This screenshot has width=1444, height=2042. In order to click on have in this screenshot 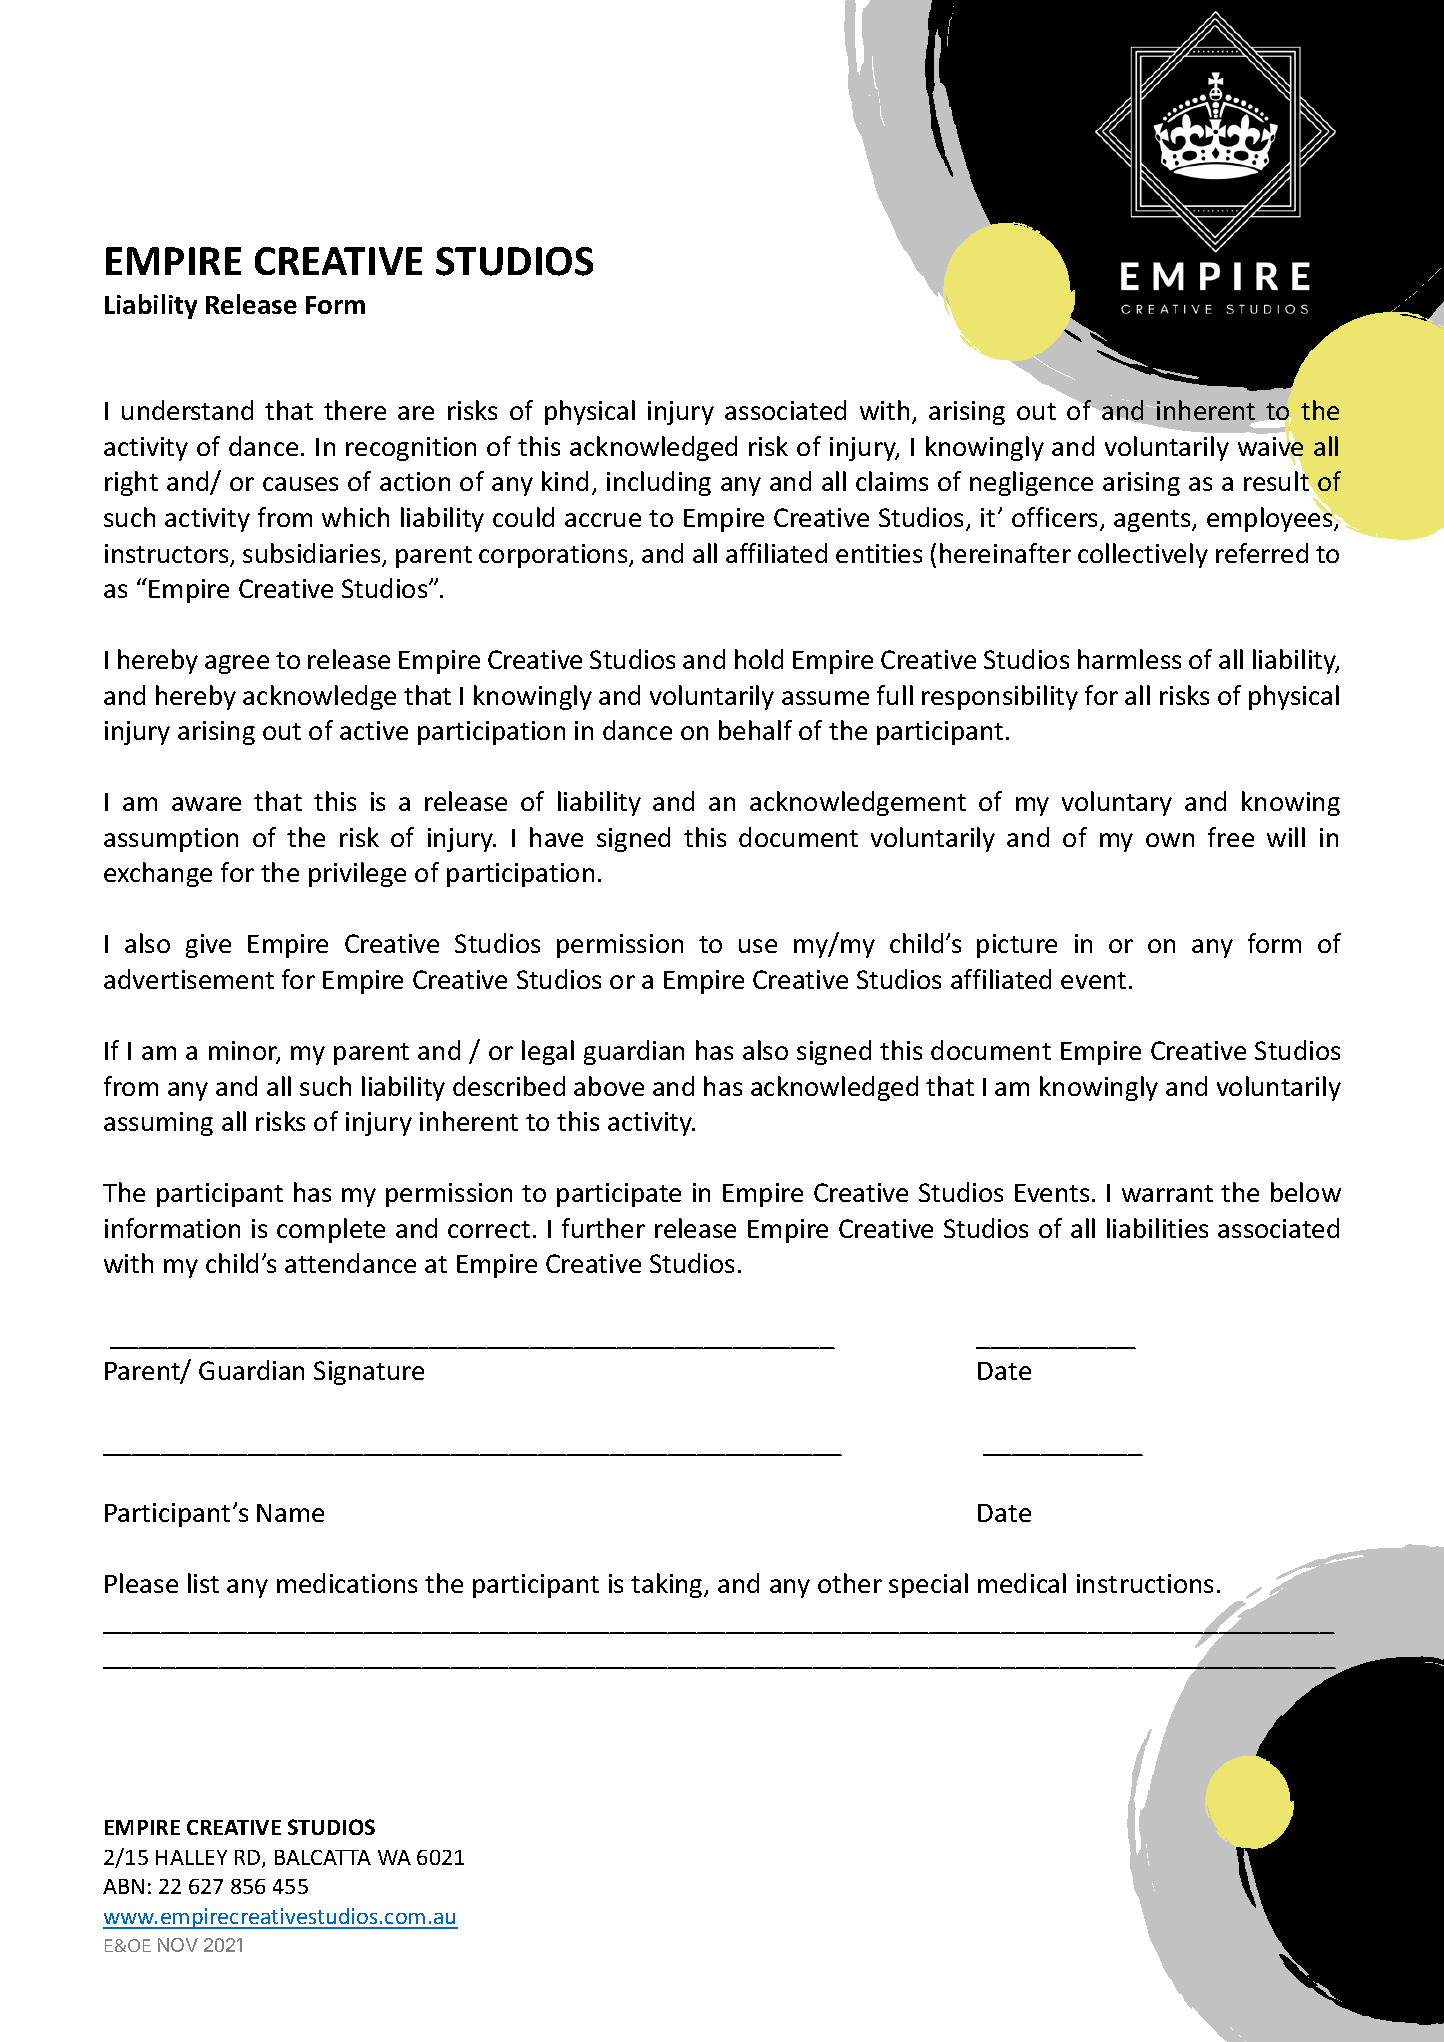, I will do `click(556, 837)`.
